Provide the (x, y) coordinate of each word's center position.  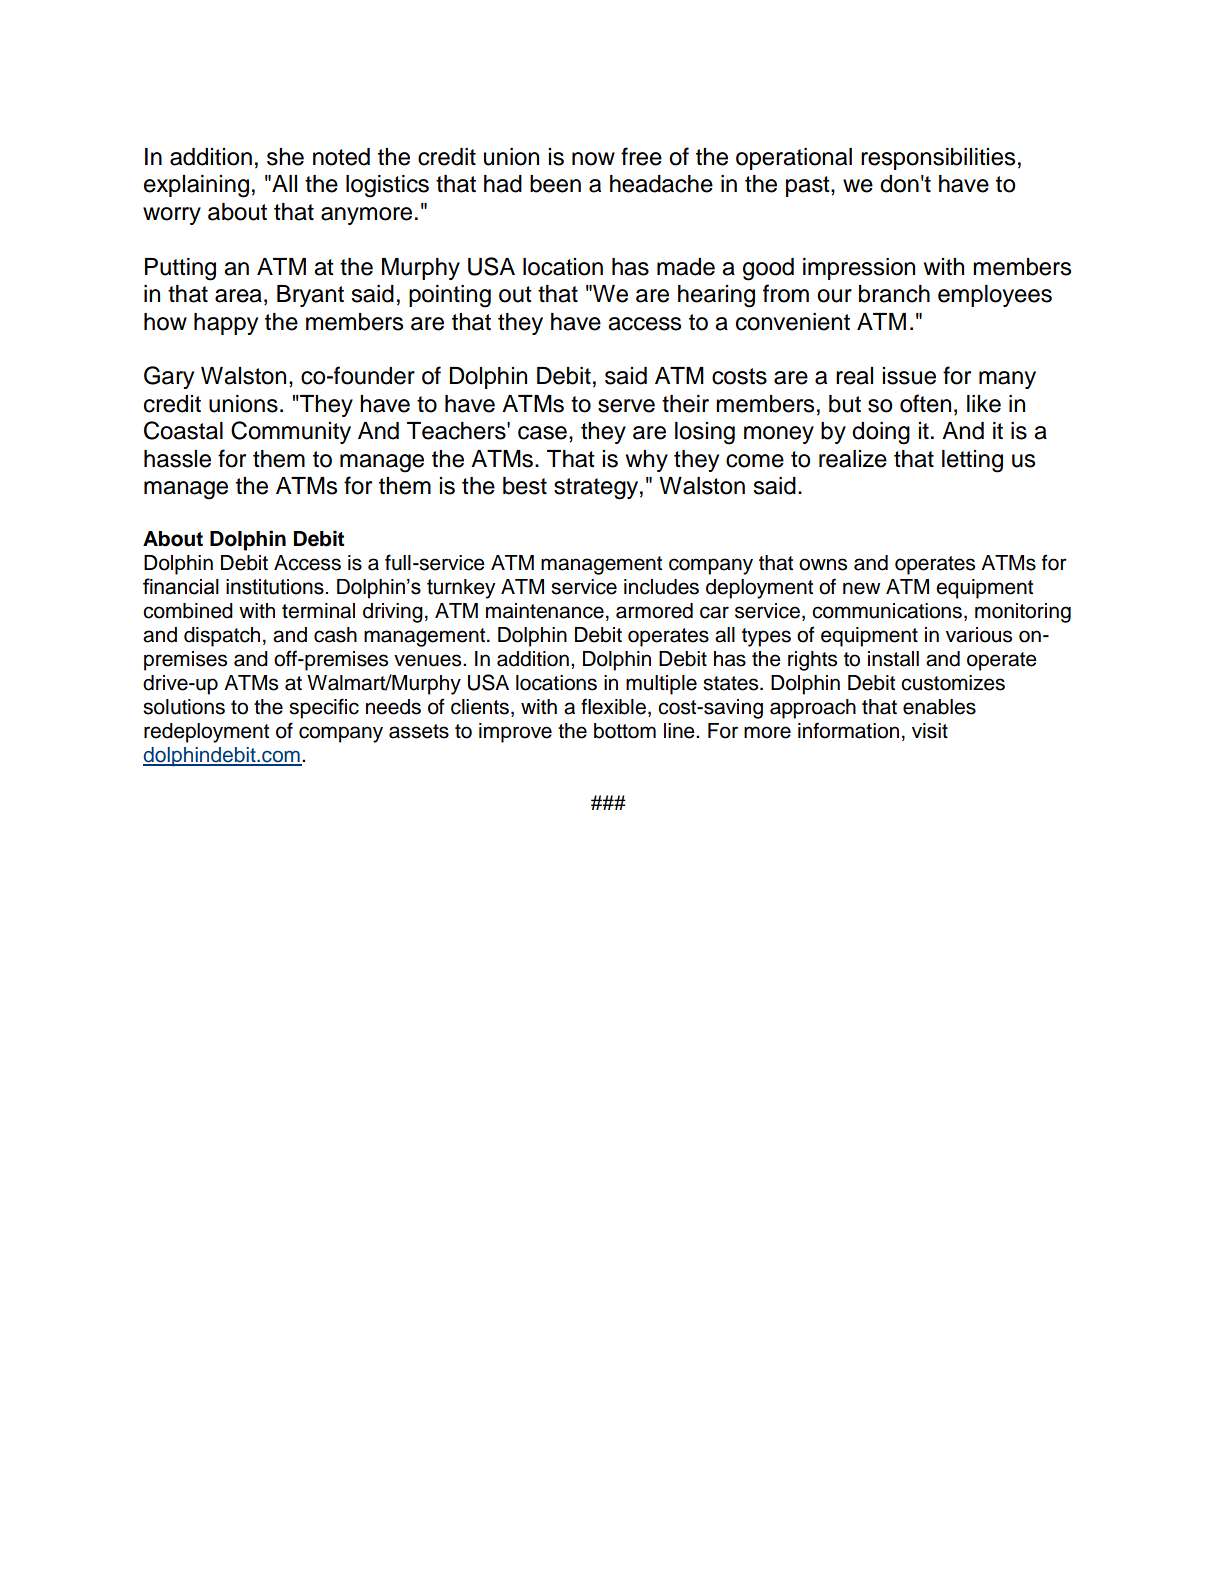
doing (881, 433)
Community (291, 432)
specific (324, 708)
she (285, 157)
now (593, 159)
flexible (613, 706)
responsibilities (938, 159)
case (542, 433)
